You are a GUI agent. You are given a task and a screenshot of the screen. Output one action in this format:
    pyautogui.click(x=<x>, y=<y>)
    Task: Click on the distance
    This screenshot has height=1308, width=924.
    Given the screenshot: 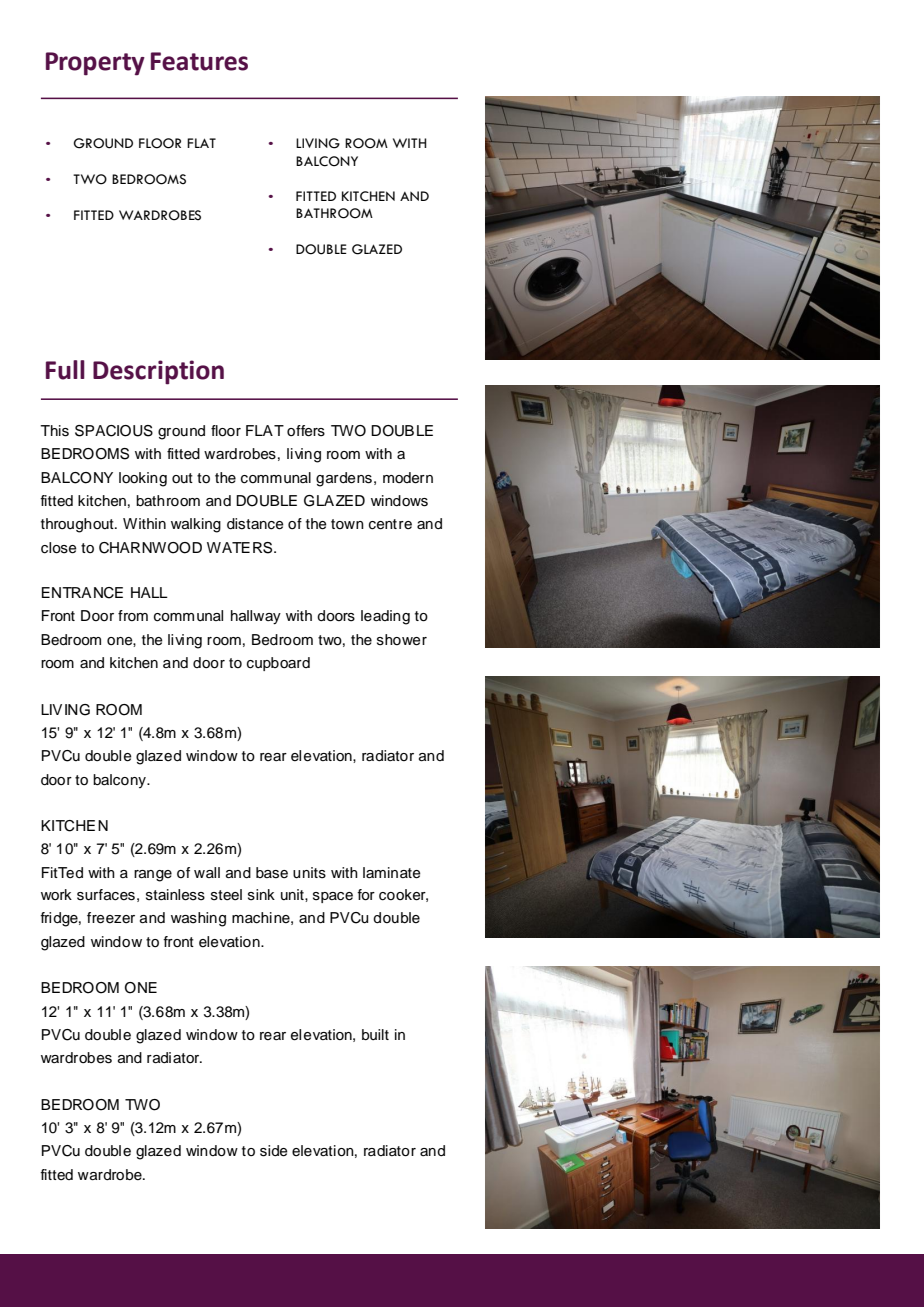 What is the action you would take?
    pyautogui.click(x=255, y=524)
